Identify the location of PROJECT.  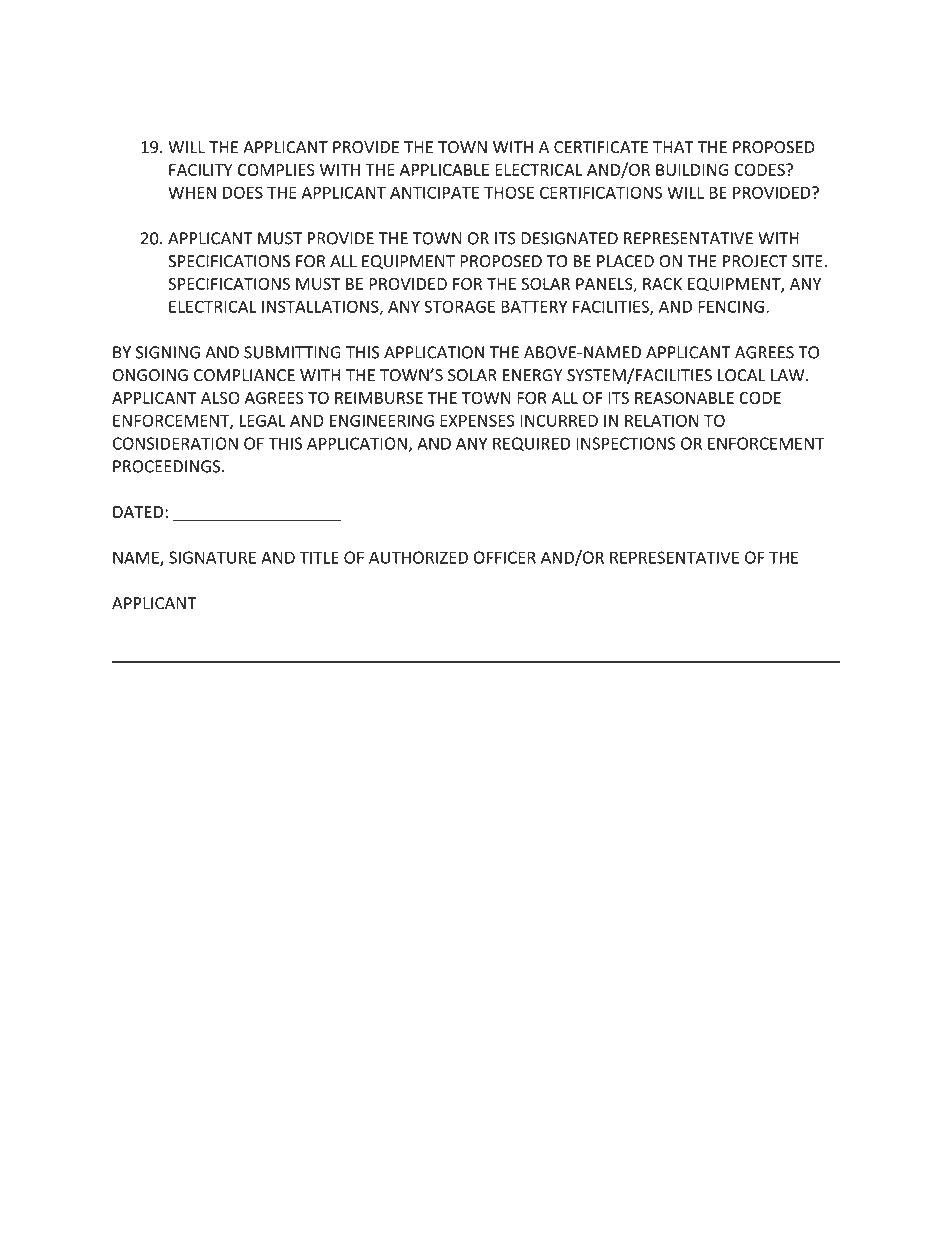
(755, 261).
